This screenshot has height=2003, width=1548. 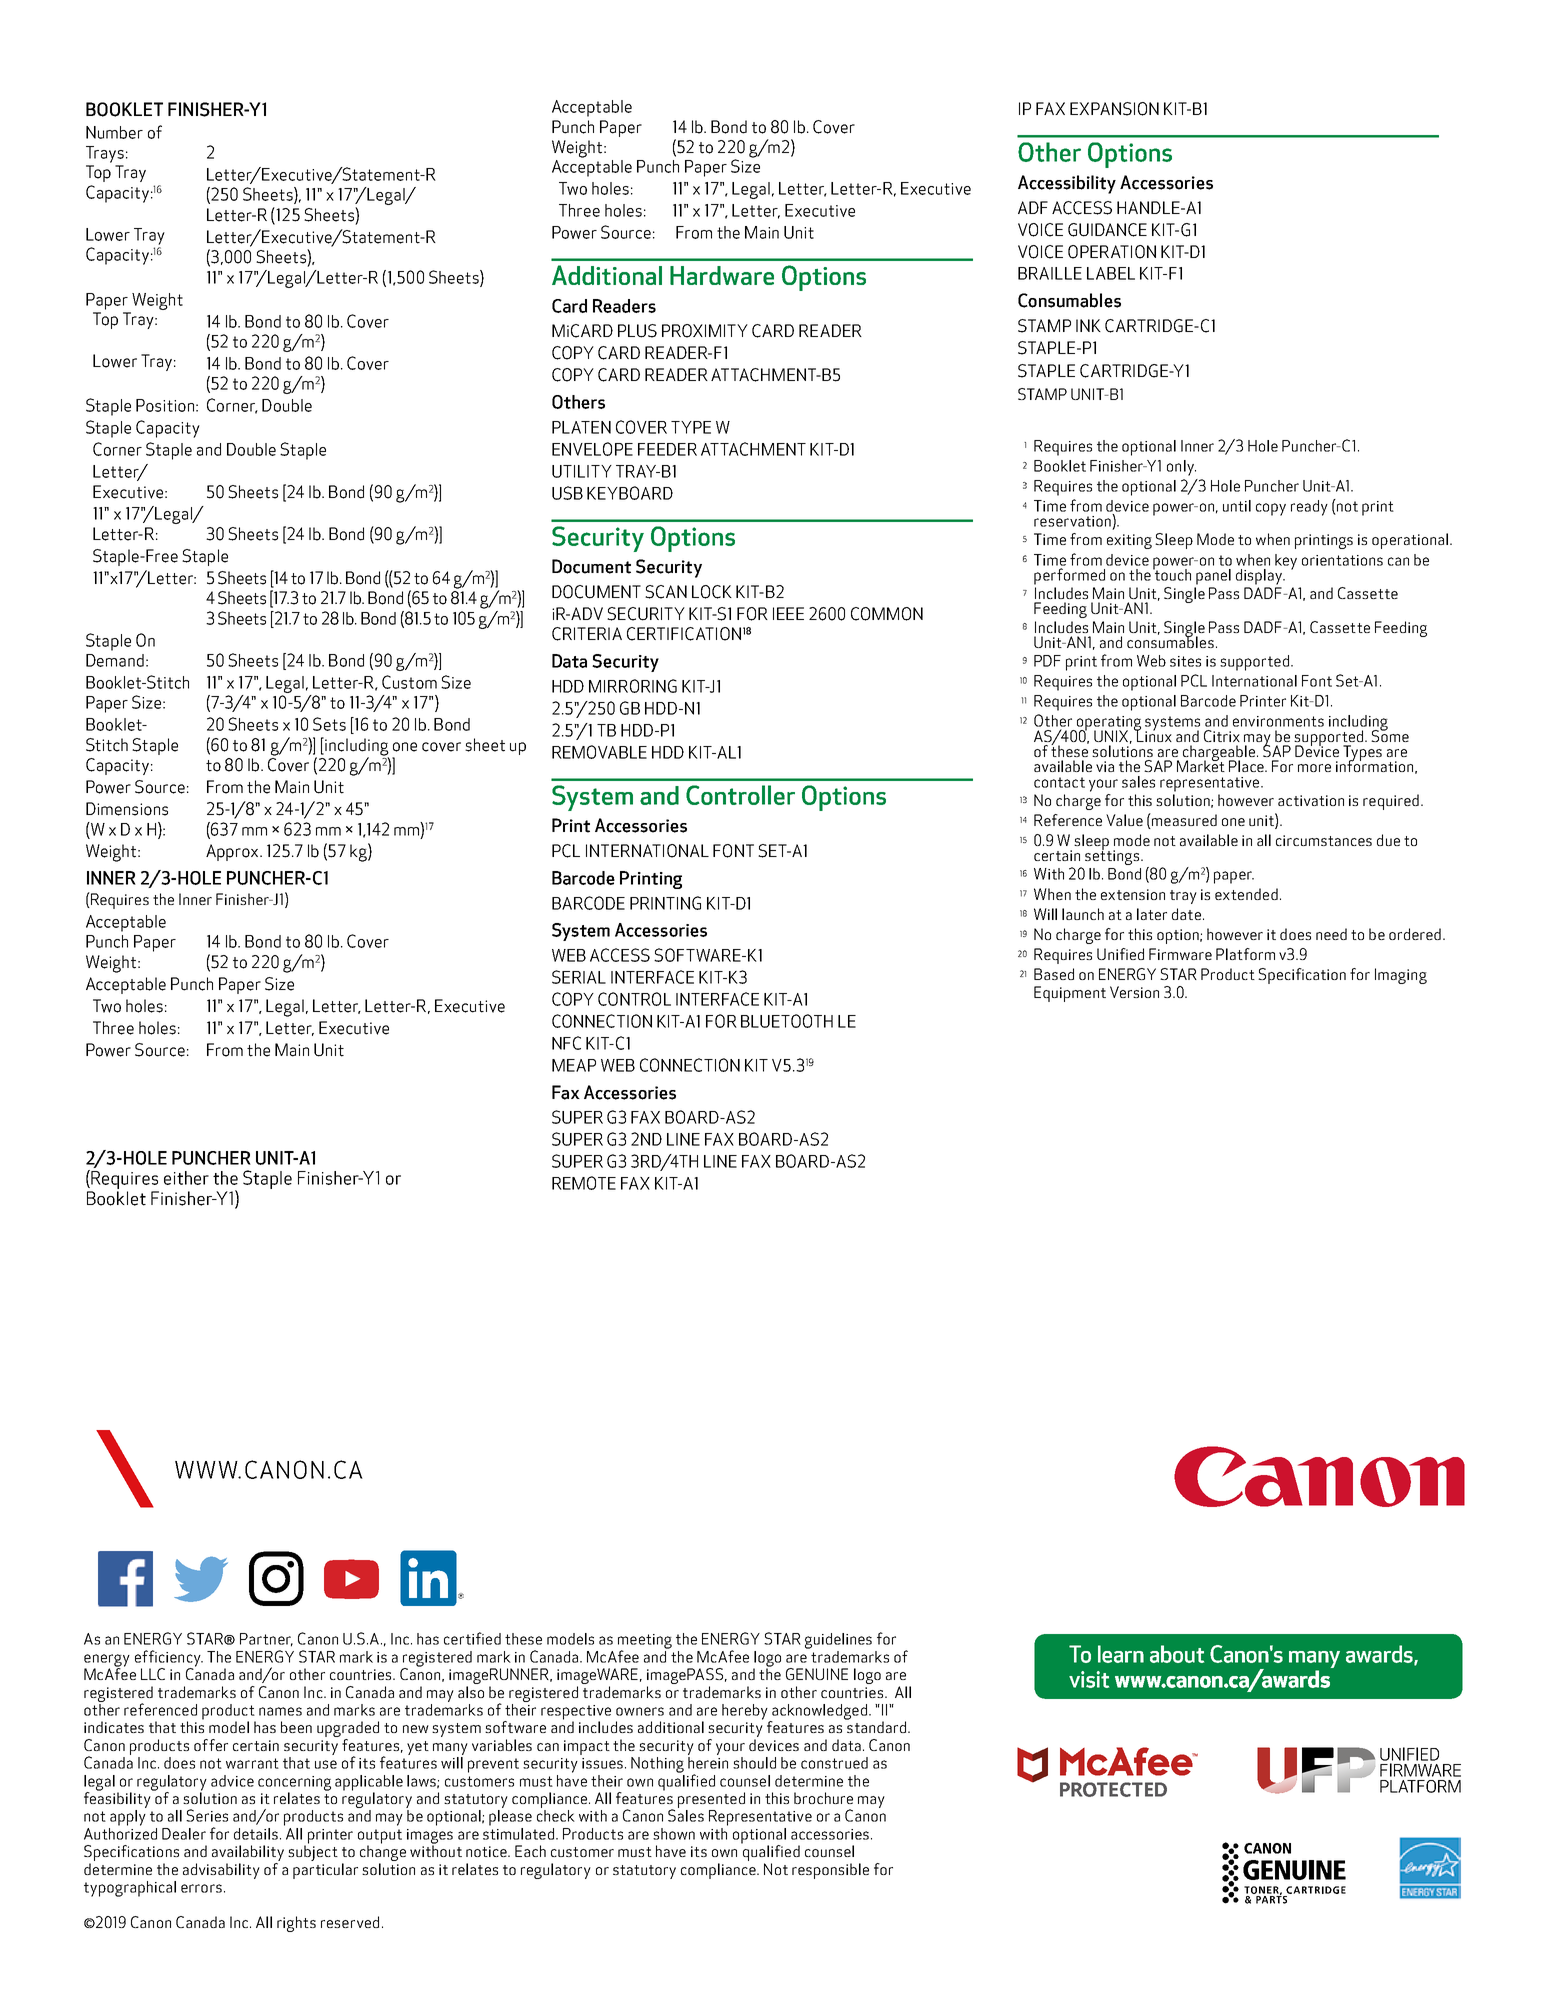 I want to click on EXPANSION, so click(x=1114, y=109).
